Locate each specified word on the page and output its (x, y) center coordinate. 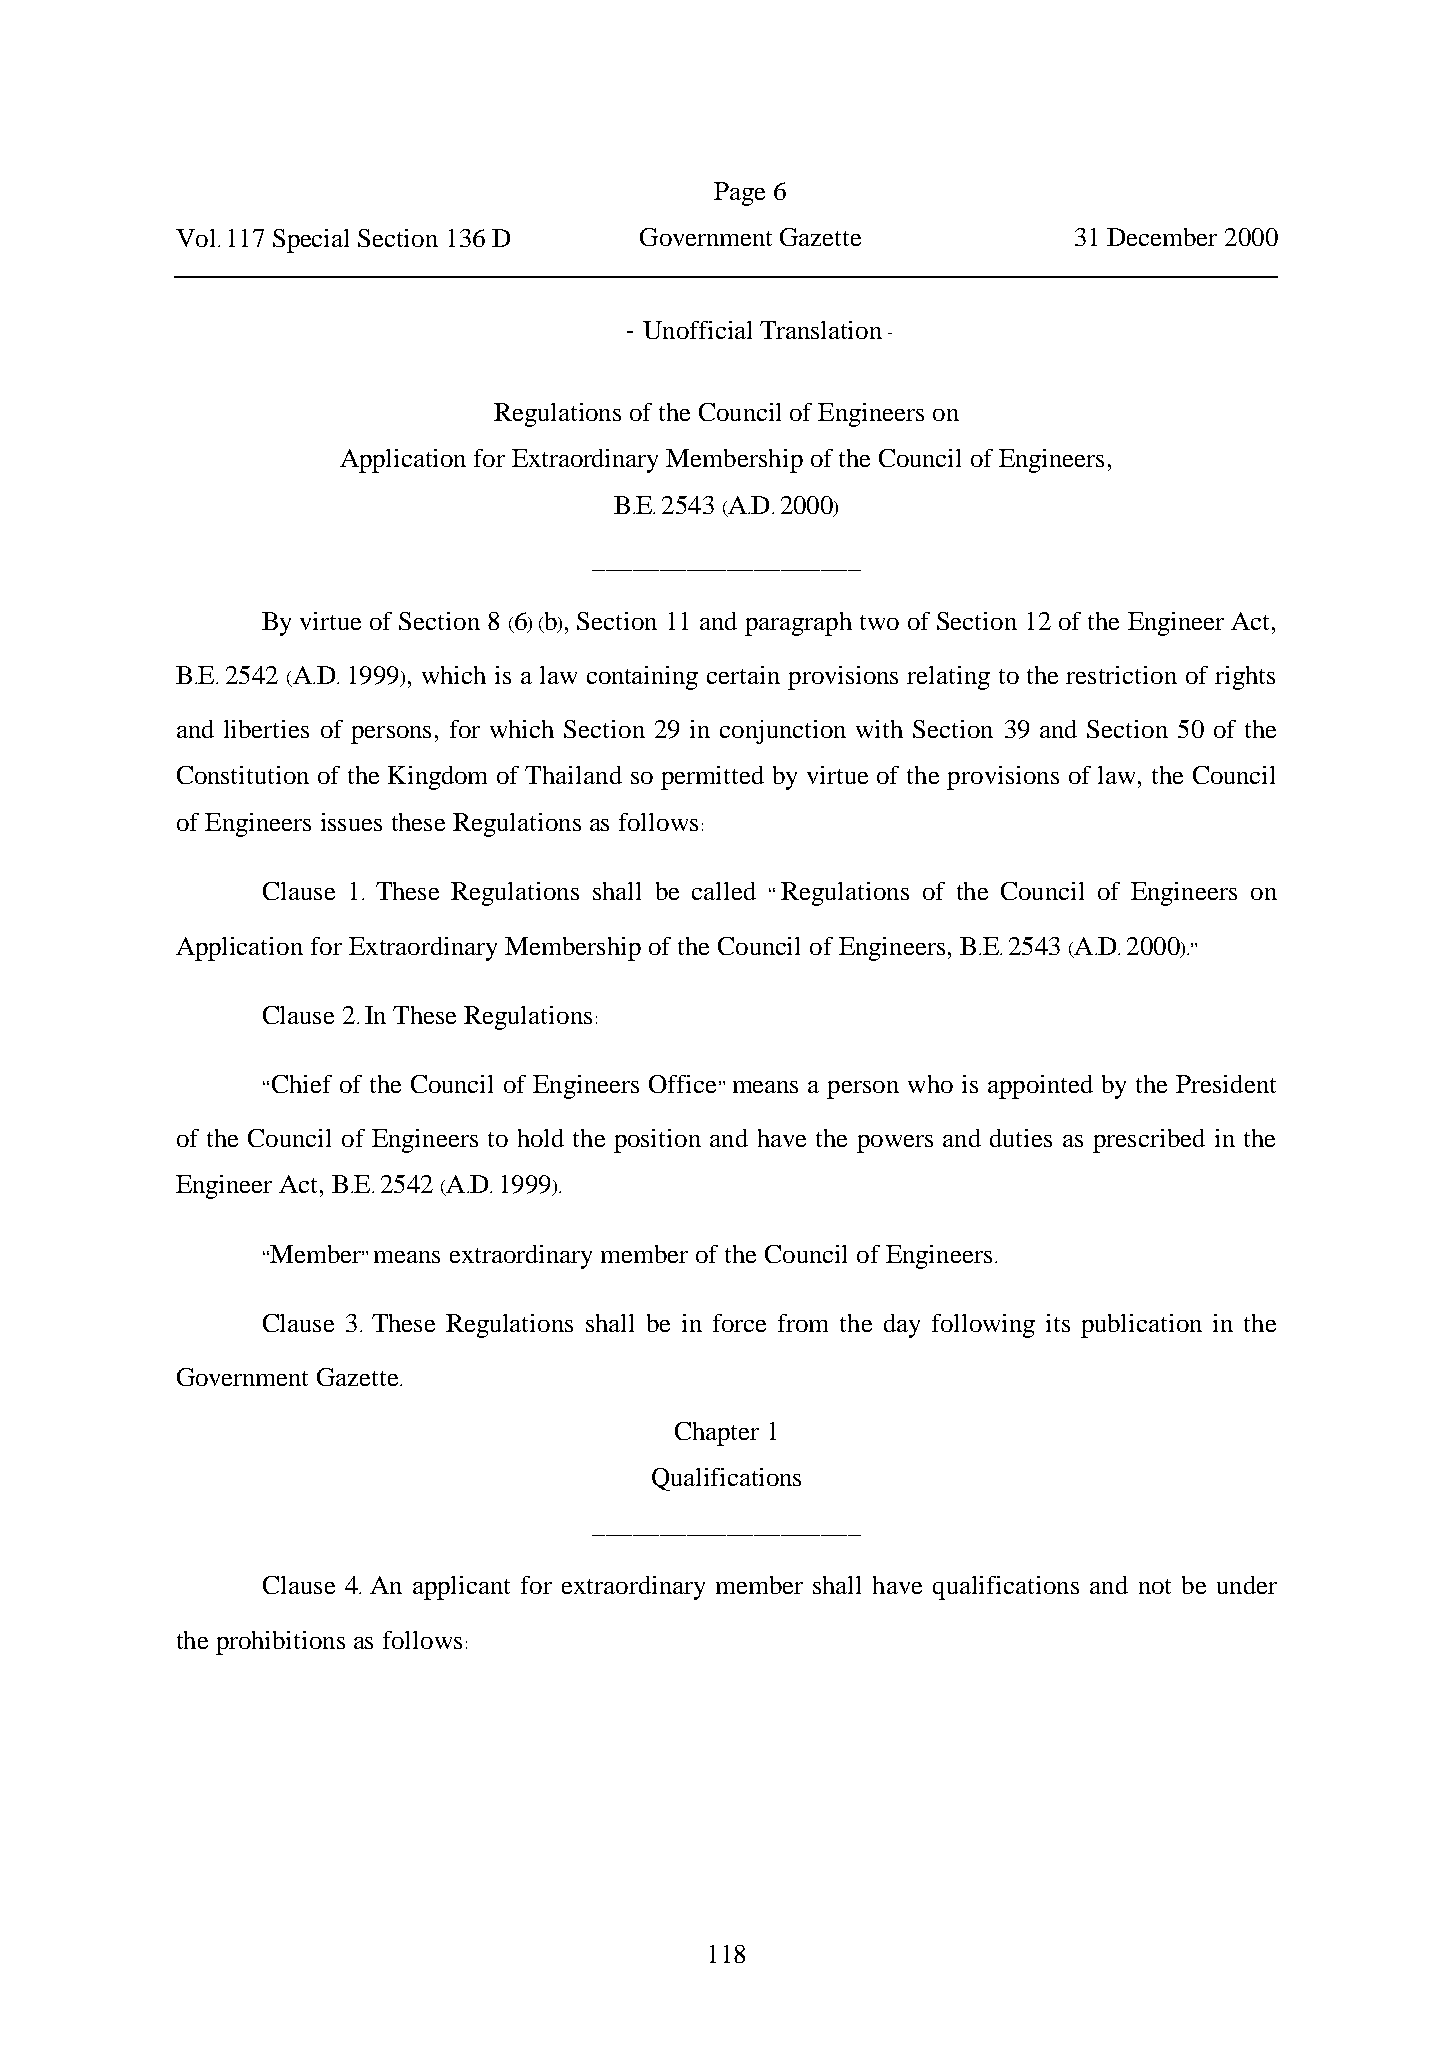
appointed (1040, 1087)
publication (1141, 1326)
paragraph (798, 624)
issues (351, 822)
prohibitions (280, 1643)
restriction (1121, 675)
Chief (302, 1084)
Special (311, 241)
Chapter (717, 1434)
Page (739, 194)
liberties (266, 729)
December (1162, 237)
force (739, 1323)
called (724, 891)
